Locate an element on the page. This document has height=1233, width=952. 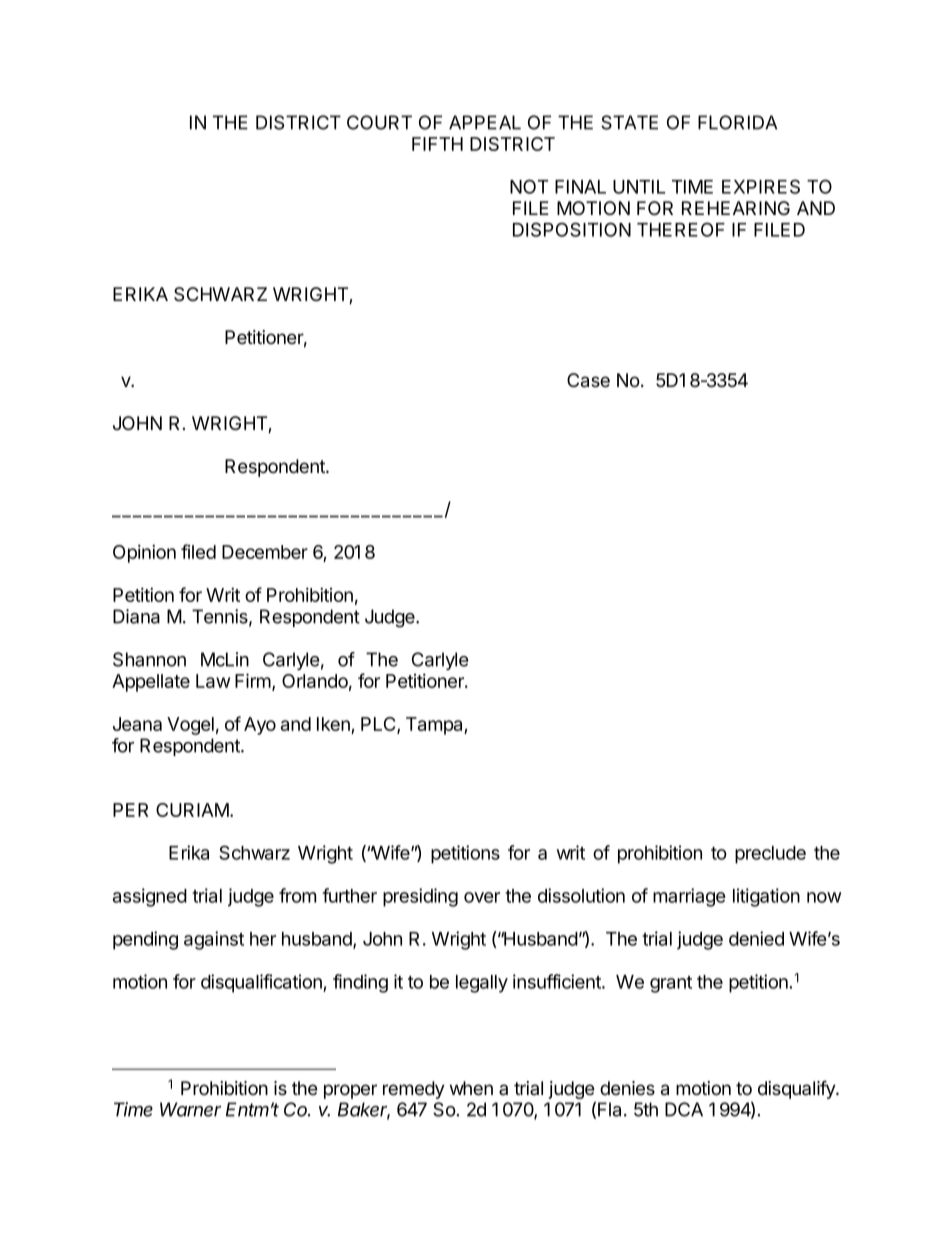
COURT is located at coordinates (379, 122).
